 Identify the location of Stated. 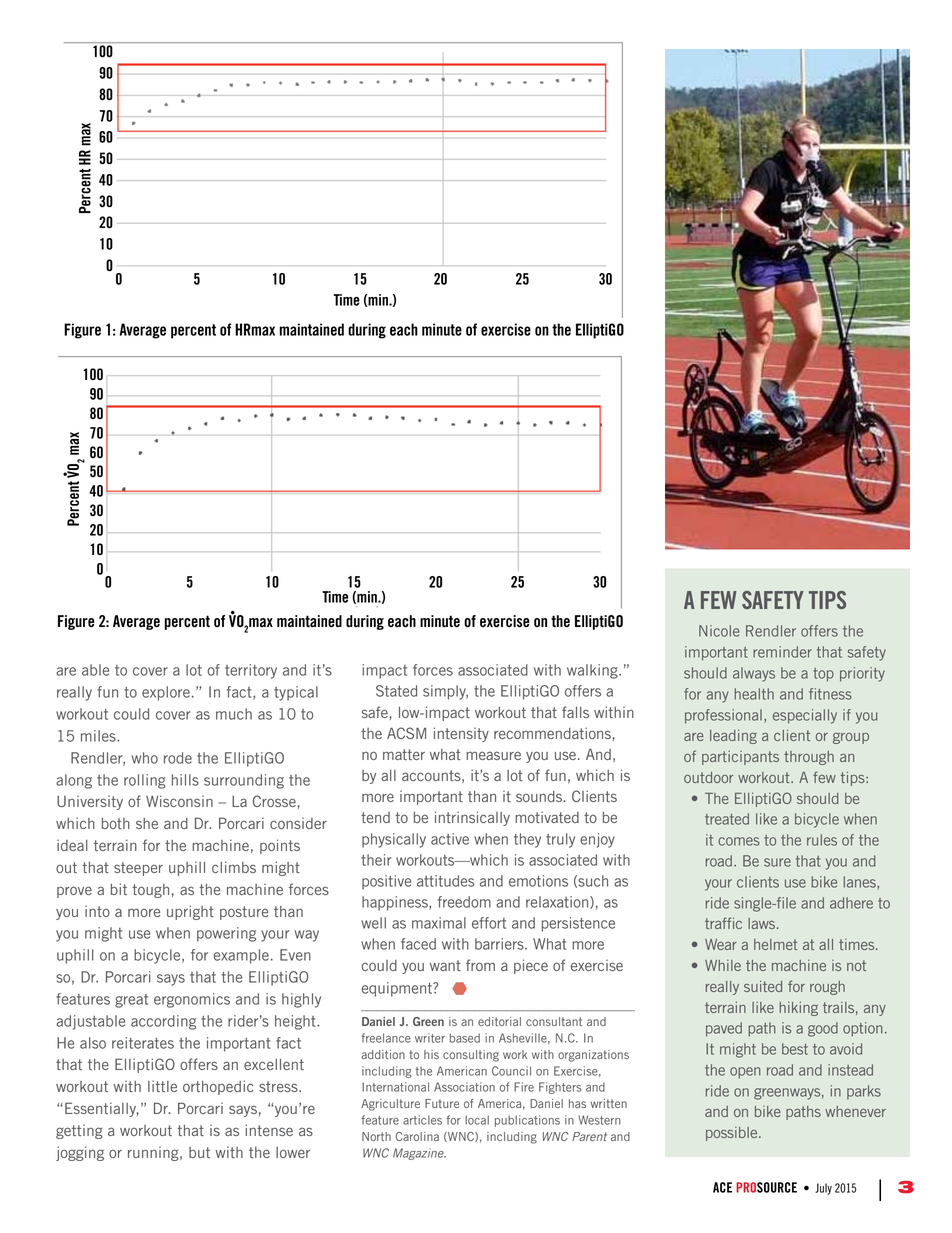
(396, 691).
